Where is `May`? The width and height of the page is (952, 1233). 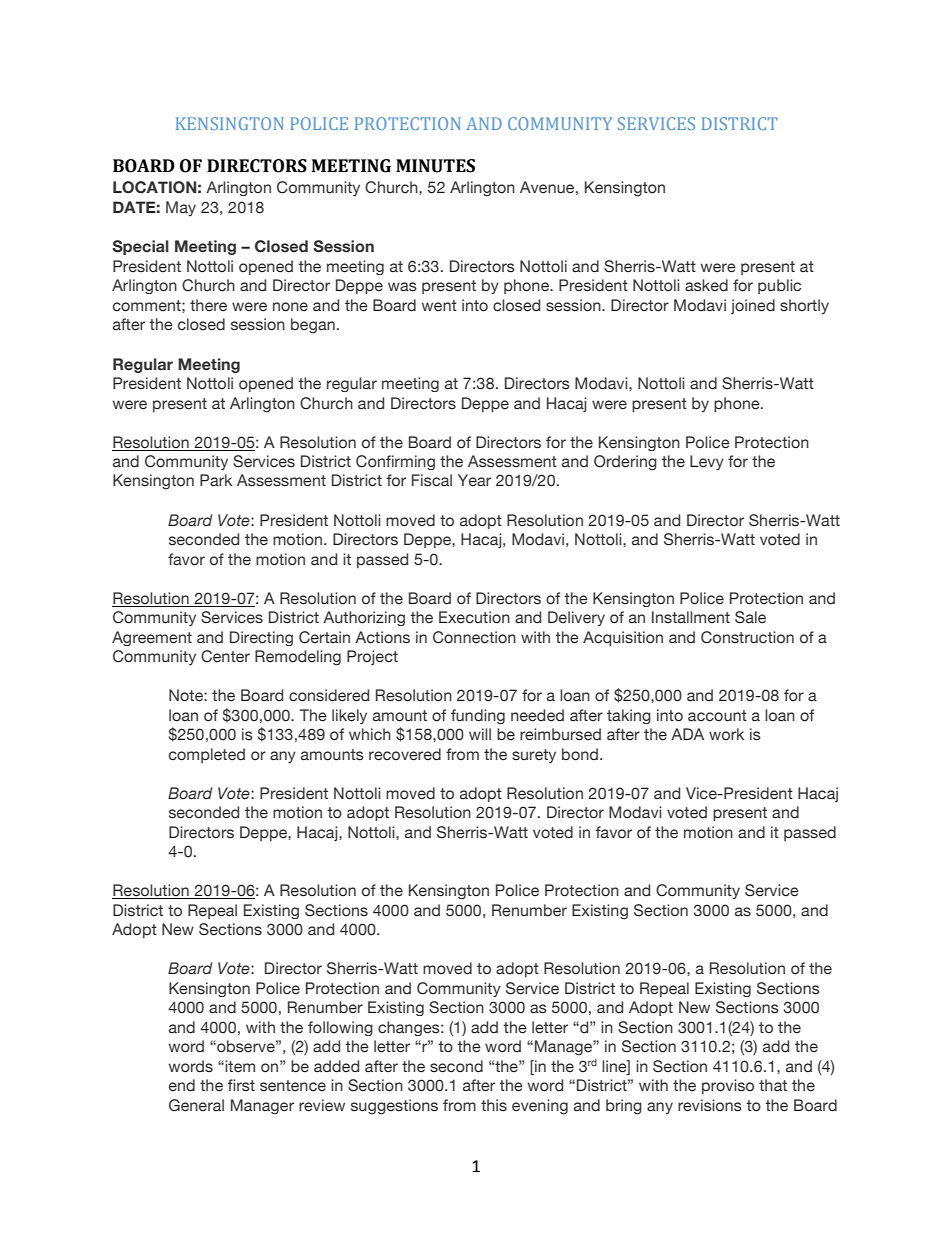
May is located at coordinates (181, 208).
